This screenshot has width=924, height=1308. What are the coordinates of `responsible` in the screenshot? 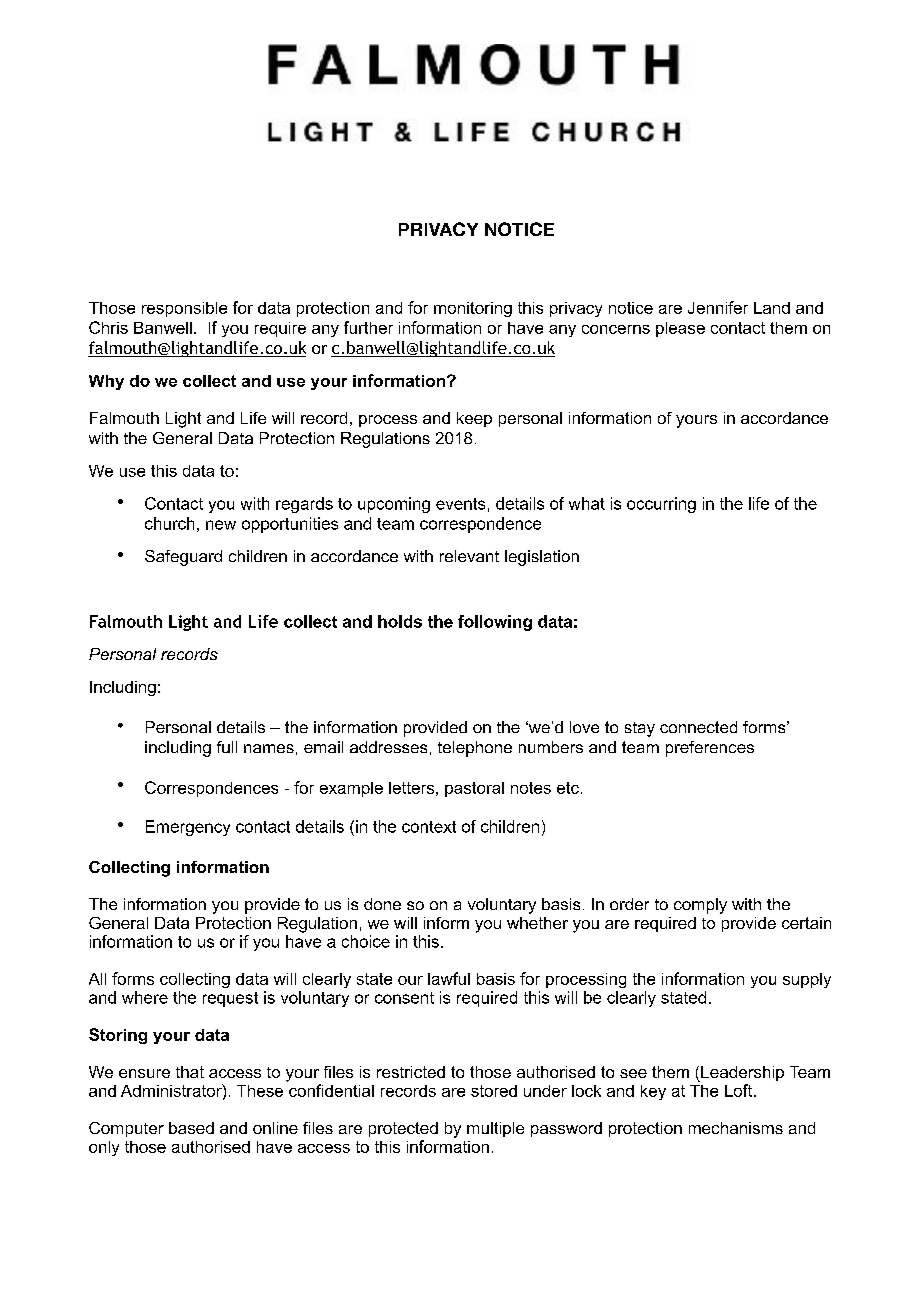 It's located at (184, 309).
